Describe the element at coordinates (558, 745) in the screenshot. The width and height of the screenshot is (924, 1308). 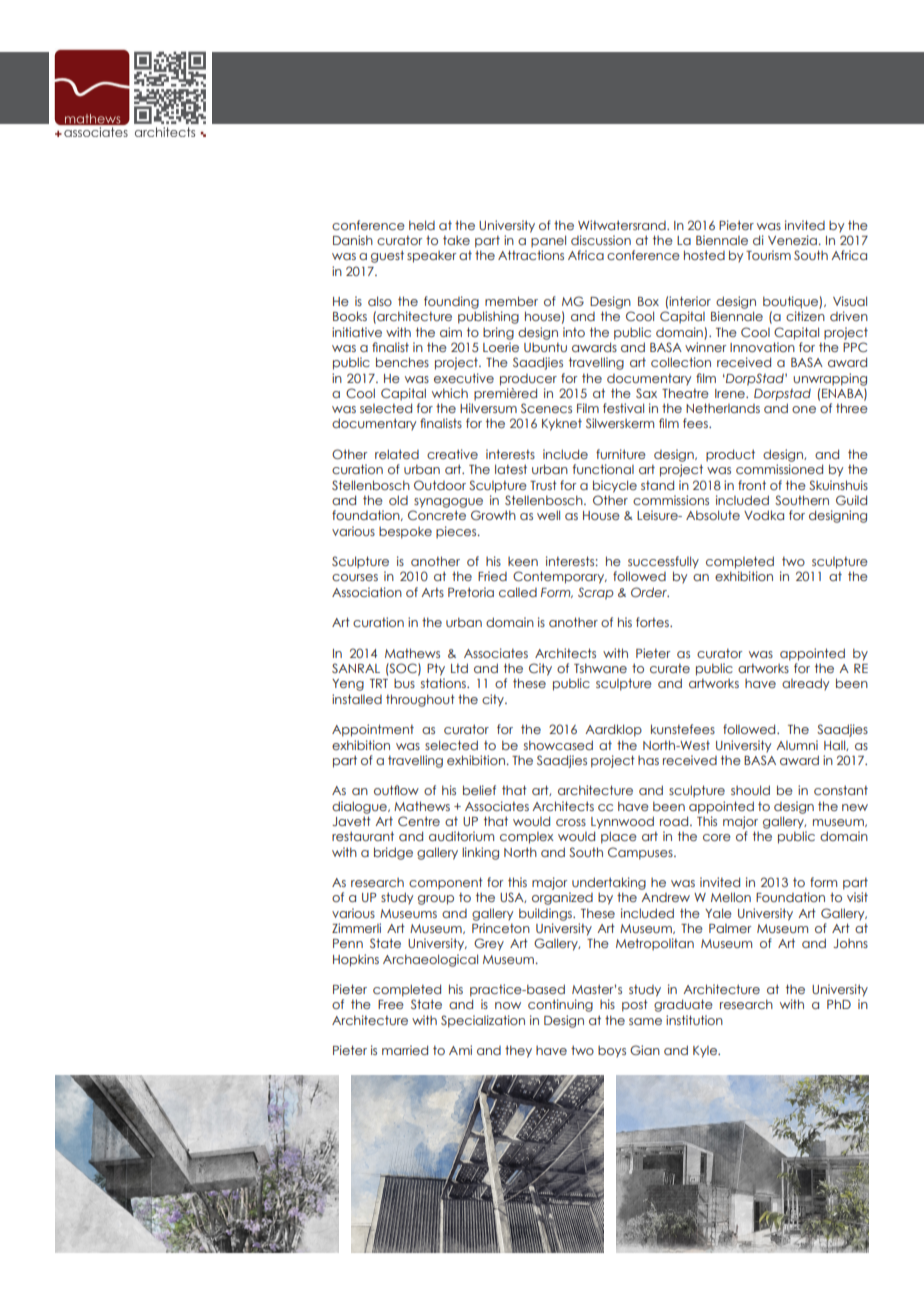
I see `showcased` at that location.
